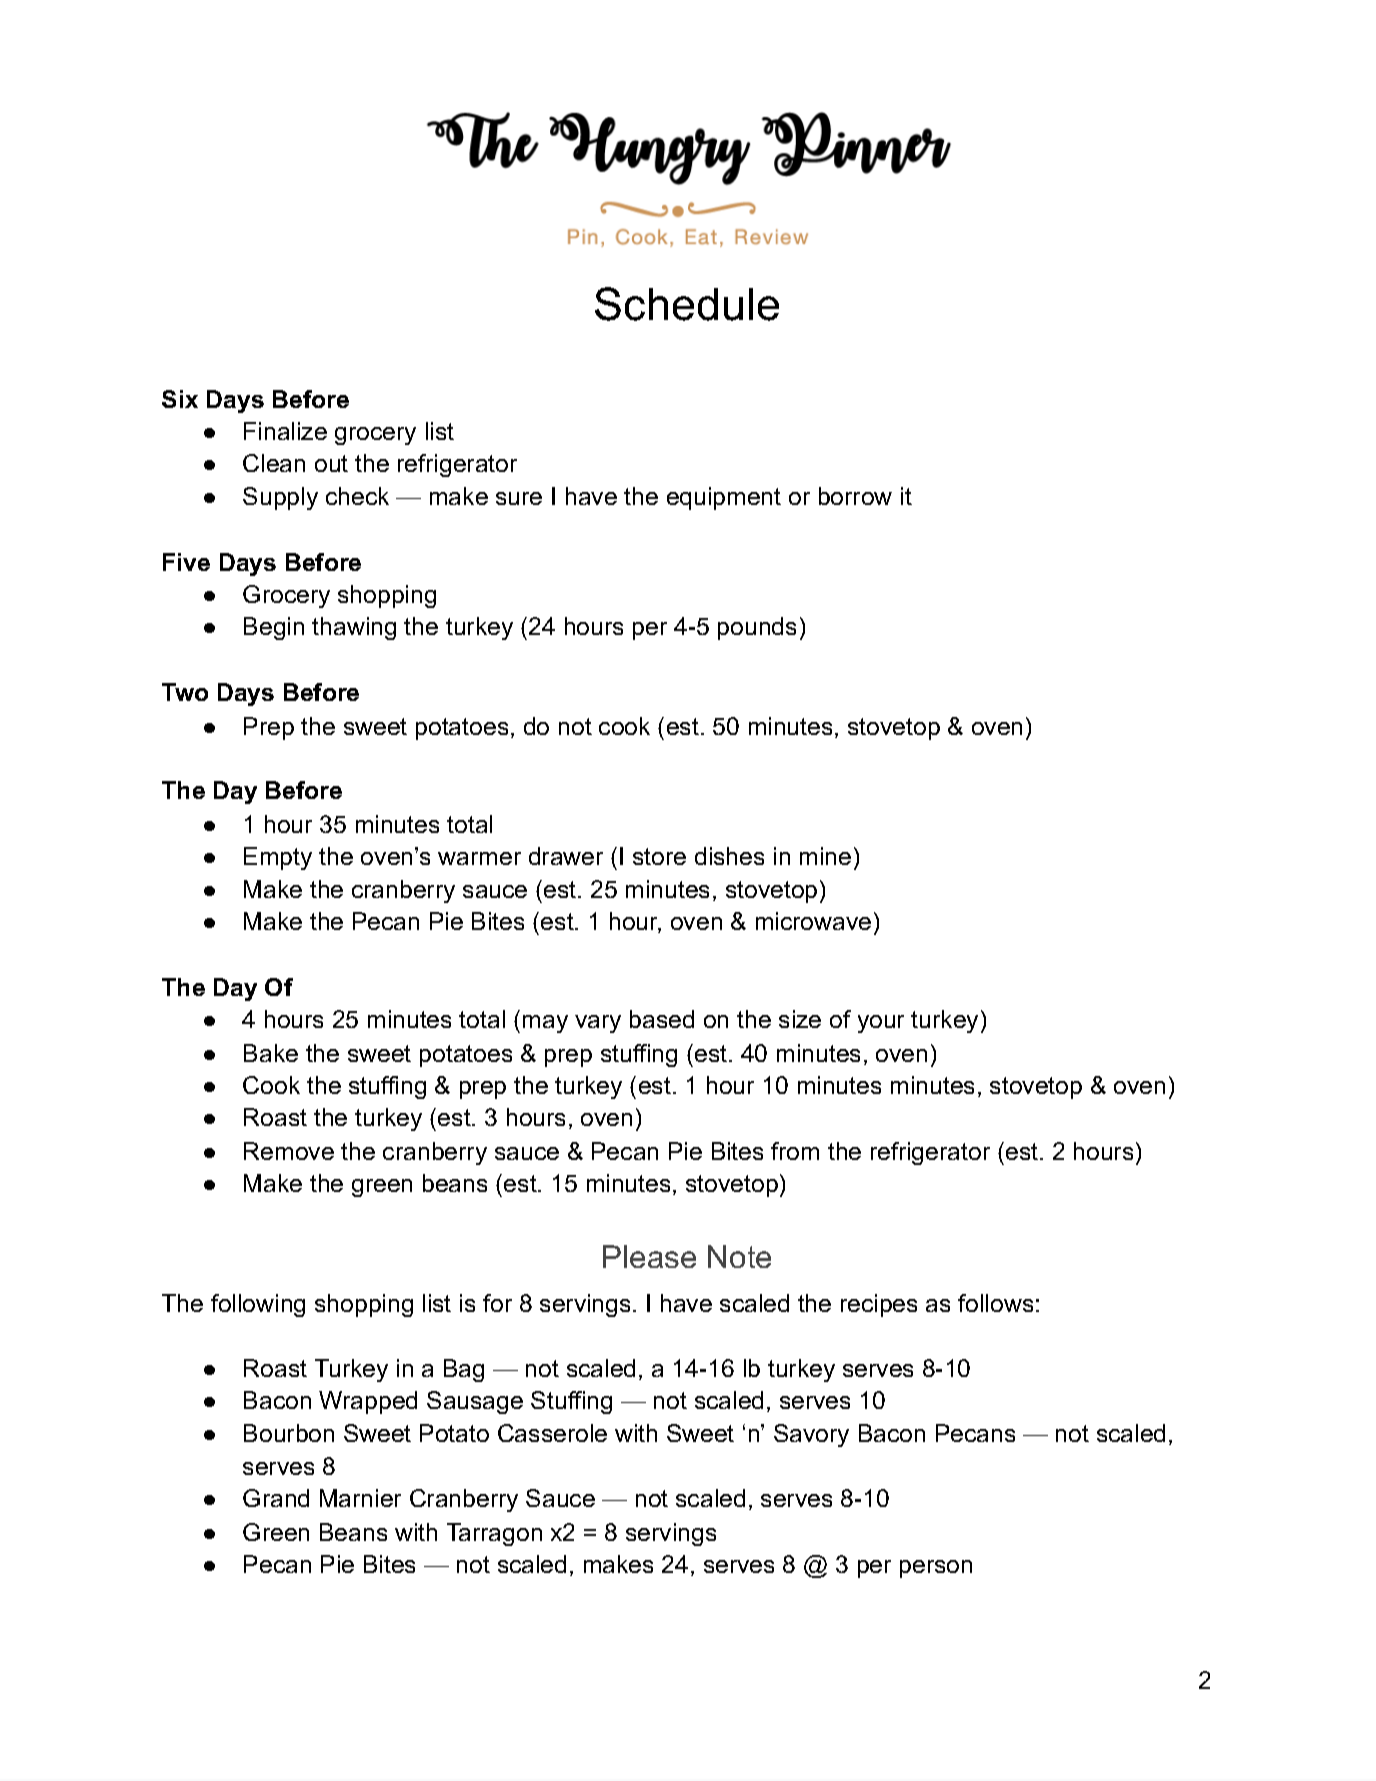 This screenshot has width=1376, height=1781. Describe the element at coordinates (276, 1498) in the screenshot. I see `Grand` at that location.
